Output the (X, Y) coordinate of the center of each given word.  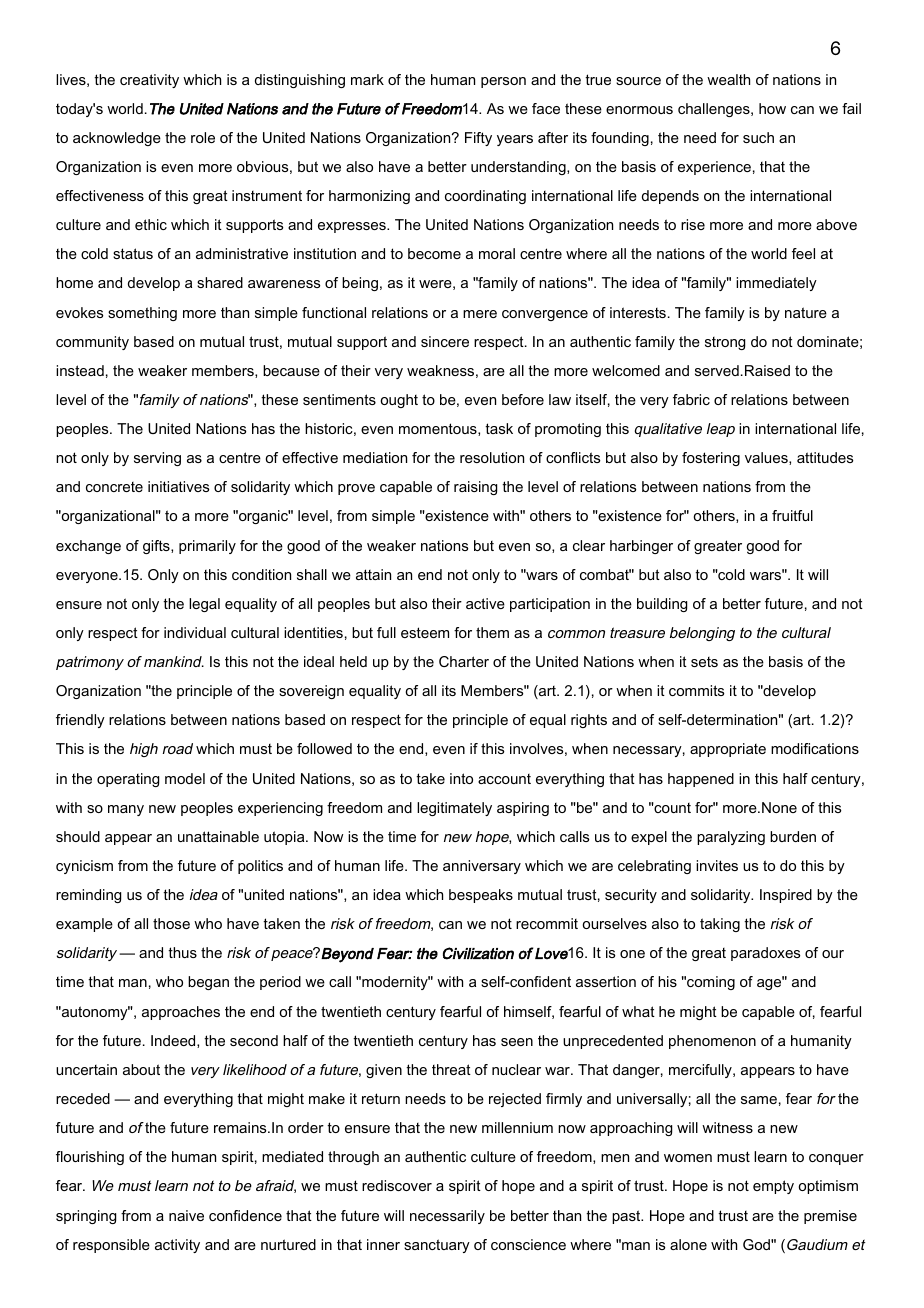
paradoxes (766, 954)
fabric (691, 399)
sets (704, 662)
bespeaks (481, 896)
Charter (464, 661)
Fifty (478, 139)
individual (195, 632)
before (523, 399)
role (203, 137)
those (171, 923)
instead (80, 370)
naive (186, 1215)
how (772, 108)
